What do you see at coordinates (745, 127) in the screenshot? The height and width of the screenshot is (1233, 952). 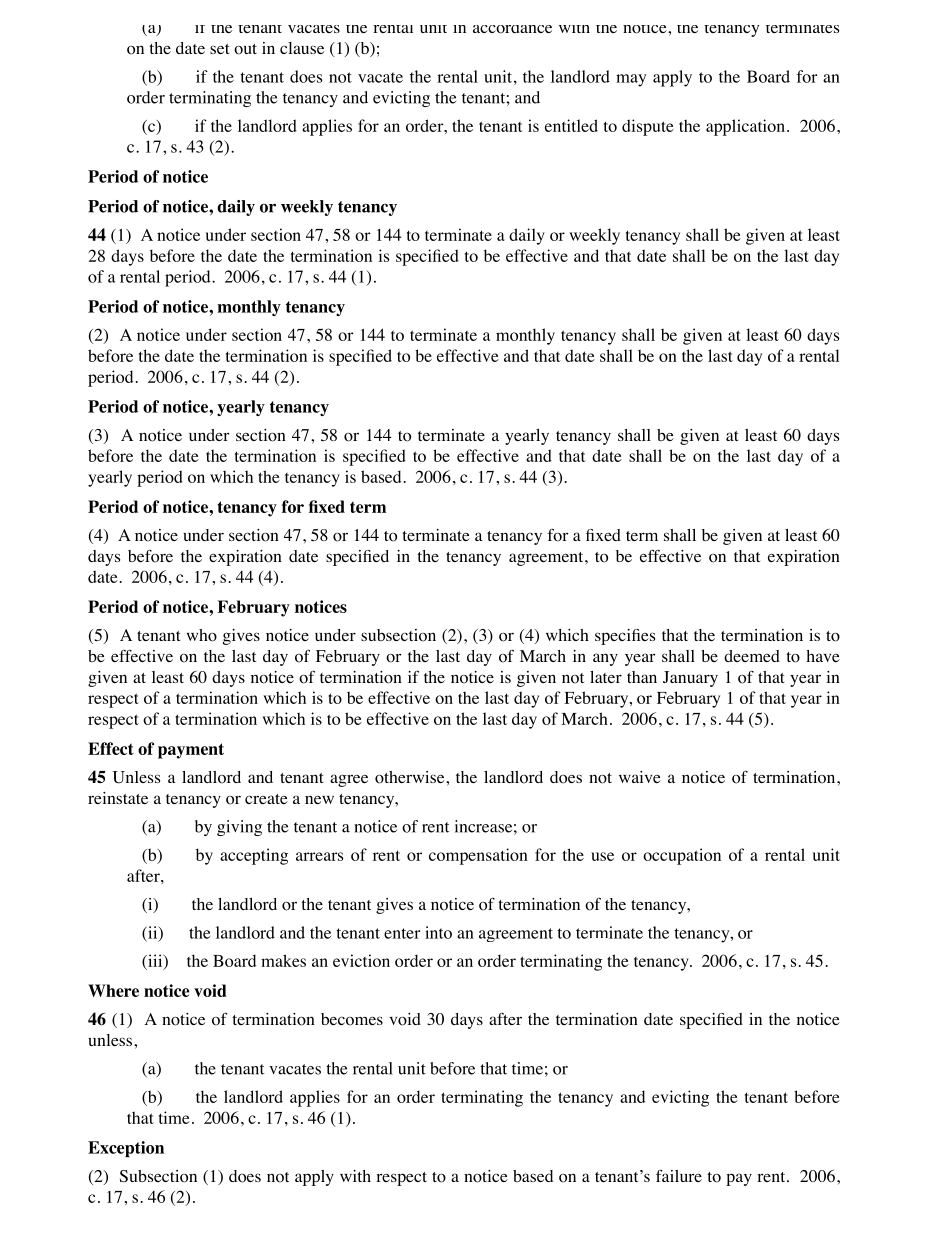 I see `application` at bounding box center [745, 127].
